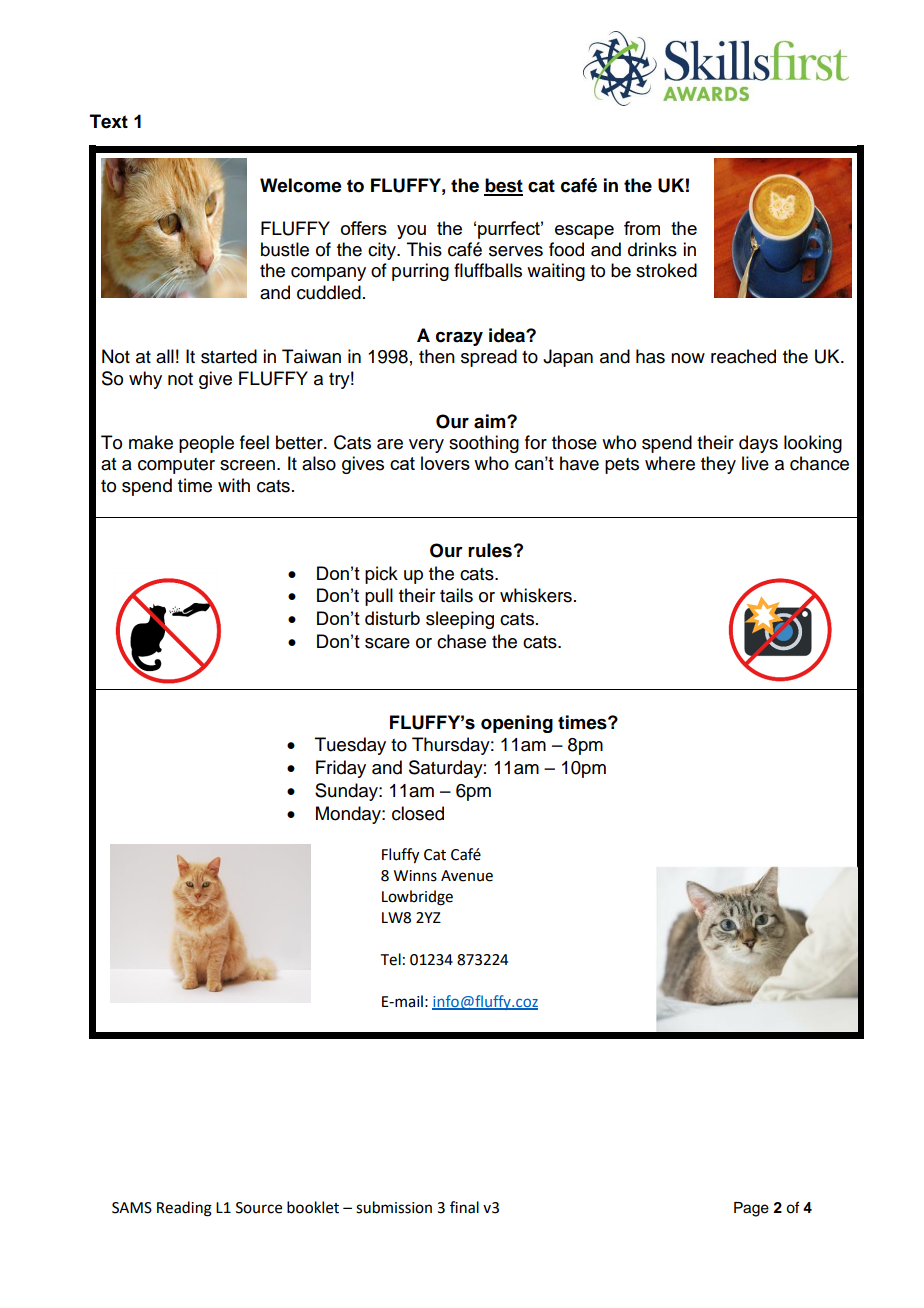  I want to click on aim, so click(491, 421).
